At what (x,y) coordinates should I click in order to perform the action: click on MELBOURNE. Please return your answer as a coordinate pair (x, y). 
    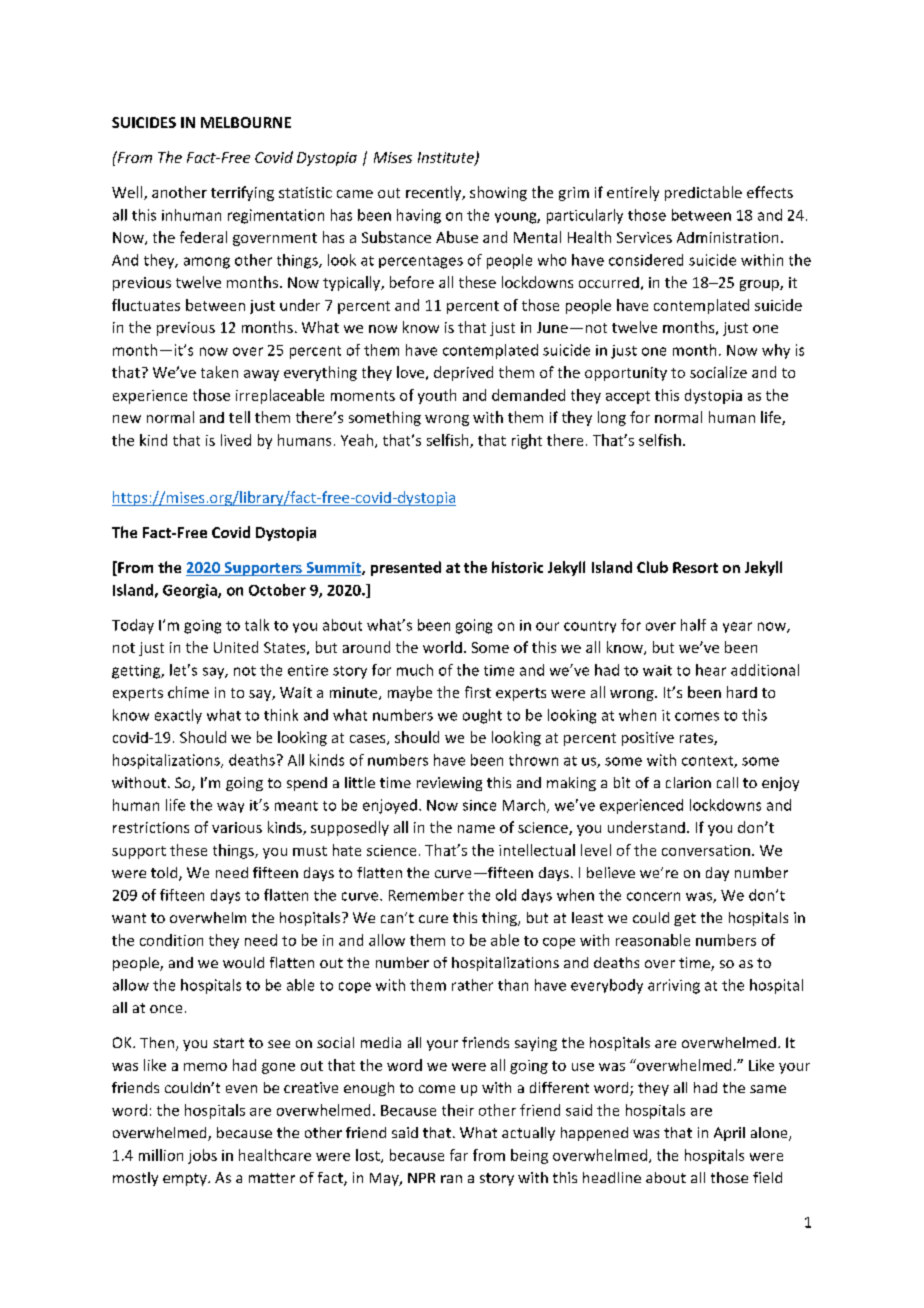
    Looking at the image, I should click on (246, 122).
